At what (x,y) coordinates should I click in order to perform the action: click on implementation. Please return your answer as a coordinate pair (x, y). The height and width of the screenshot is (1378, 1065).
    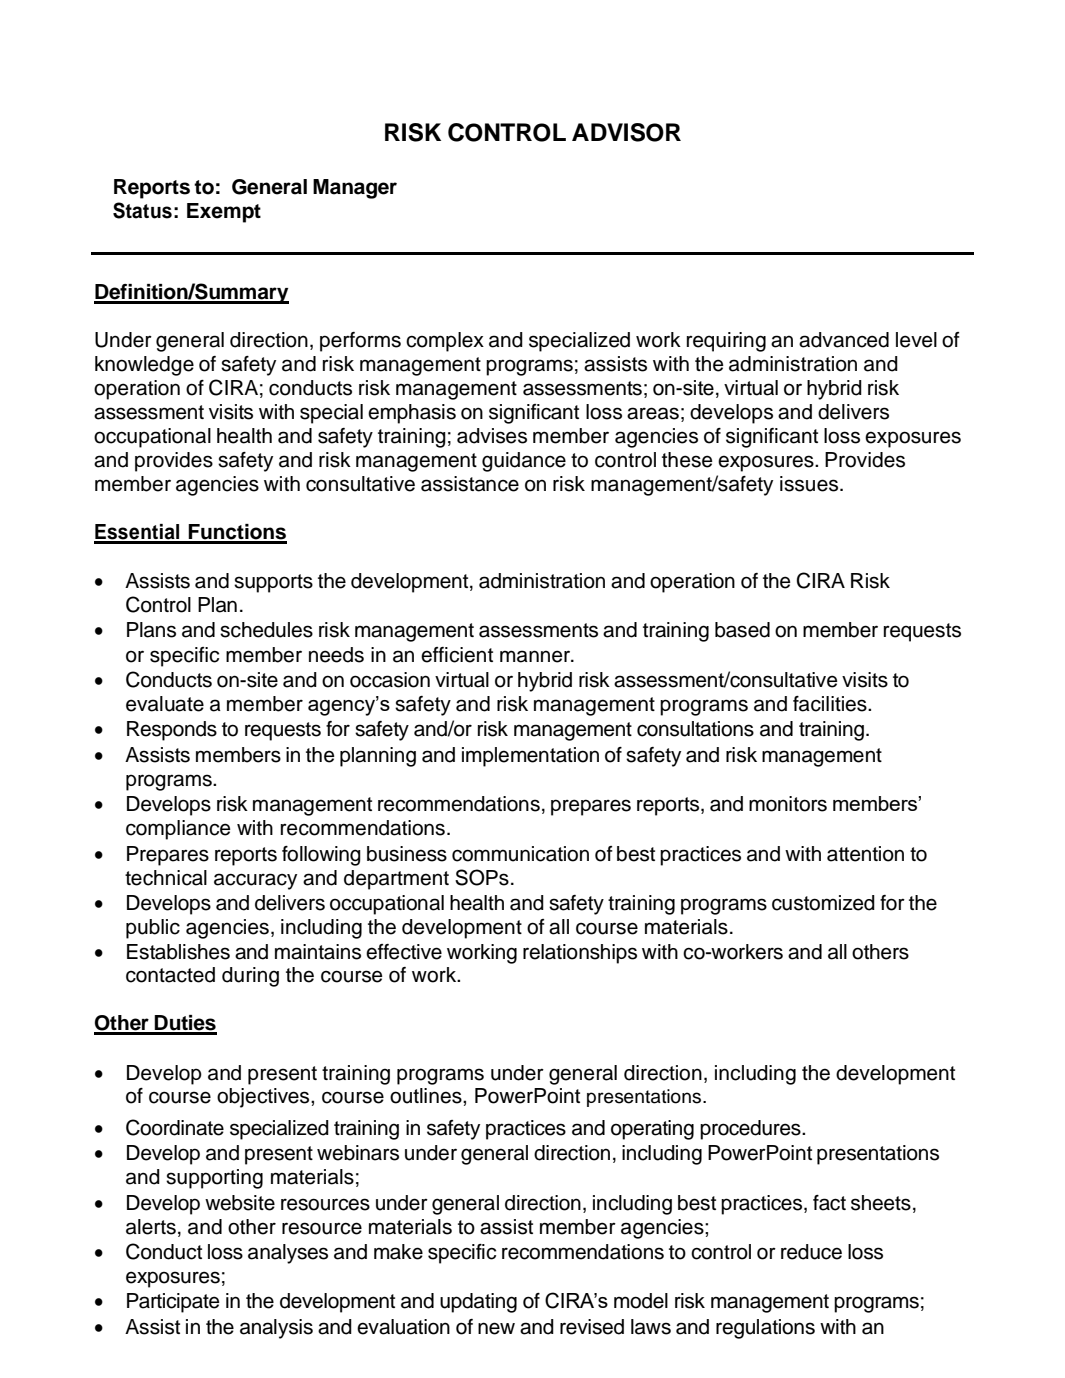
    Looking at the image, I should click on (530, 757).
